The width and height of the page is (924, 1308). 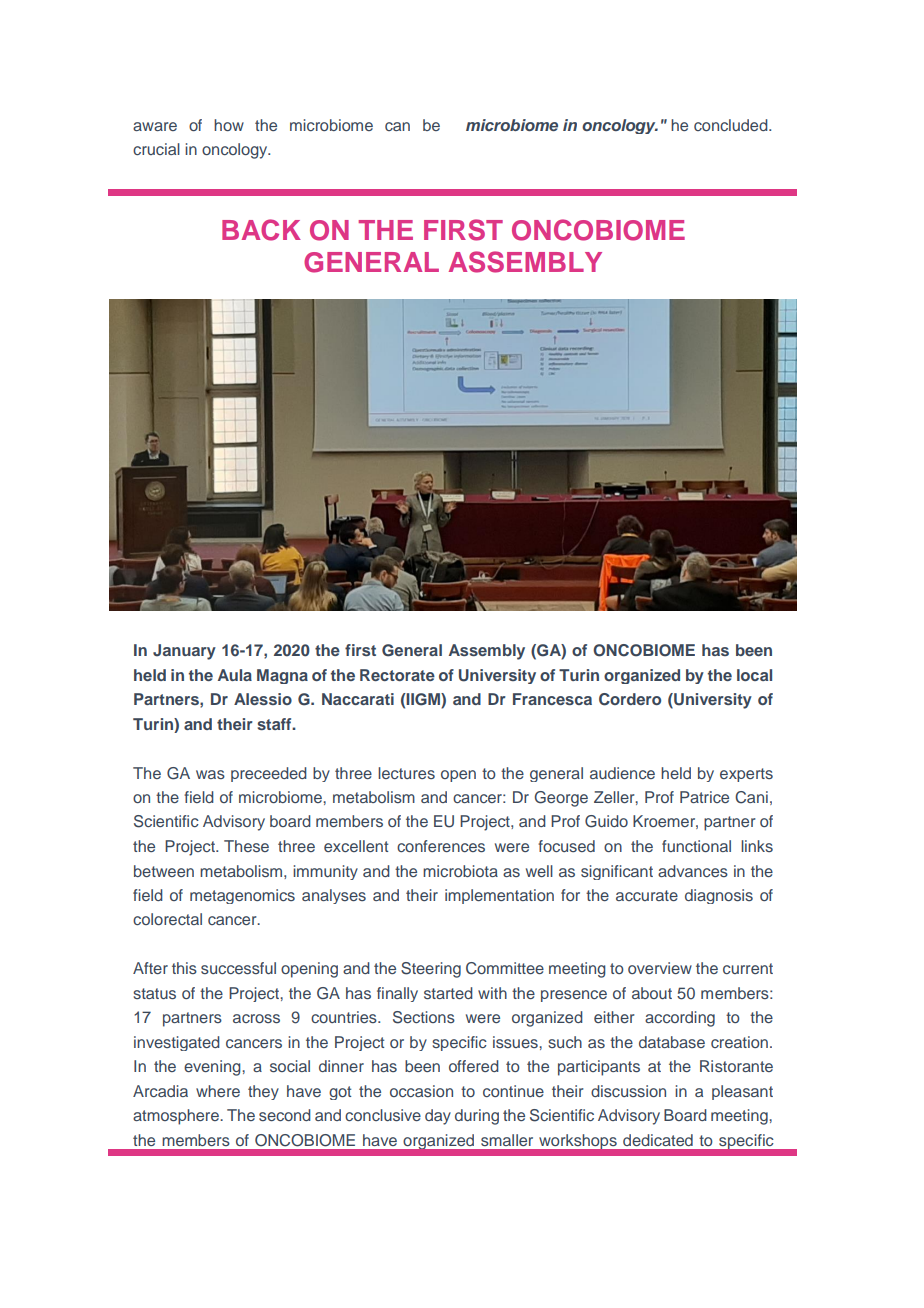 What do you see at coordinates (406, 773) in the page?
I see `lectures` at bounding box center [406, 773].
